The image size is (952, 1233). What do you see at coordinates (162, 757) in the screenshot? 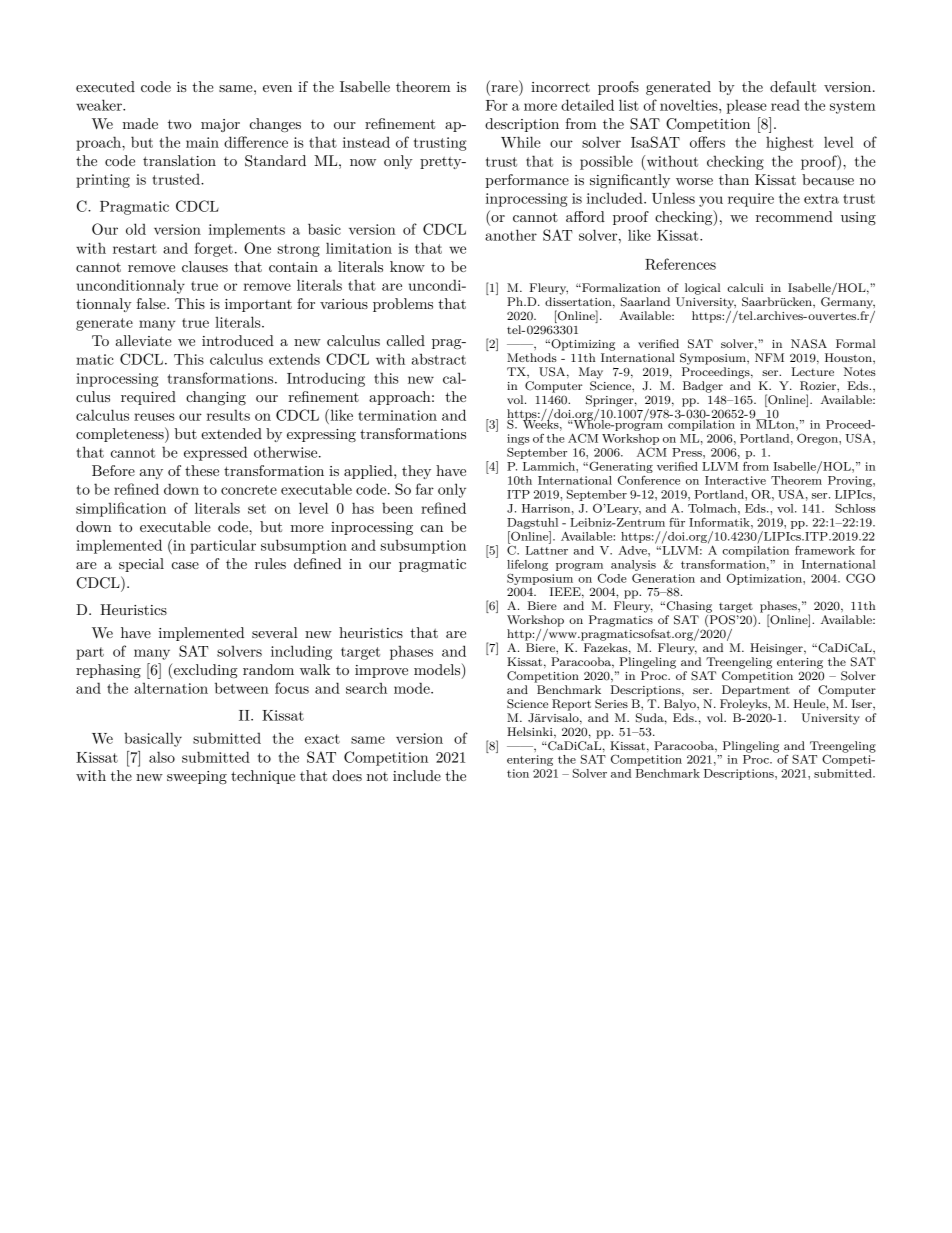
I see `also` at bounding box center [162, 757].
